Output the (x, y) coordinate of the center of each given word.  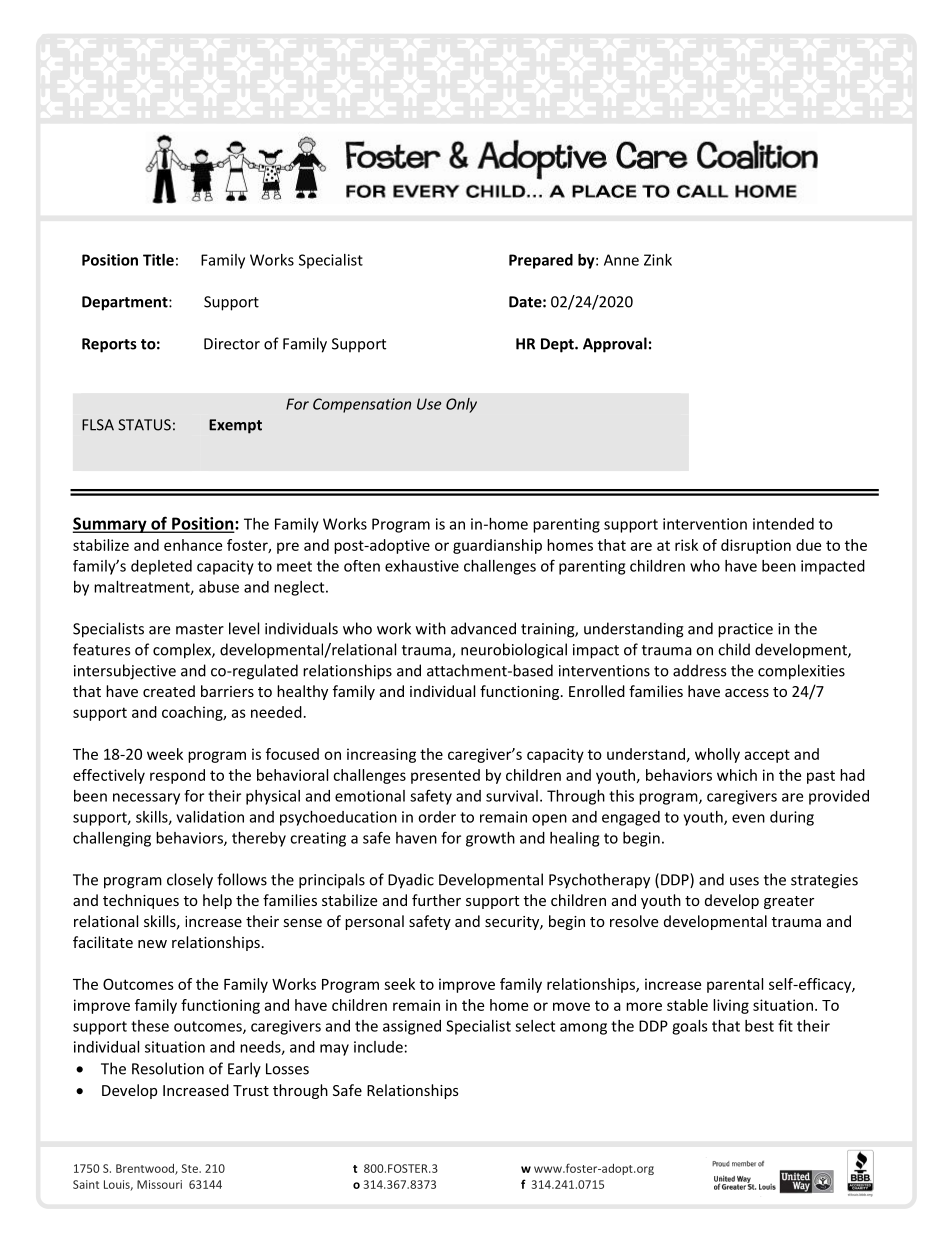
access (747, 693)
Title (158, 260)
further (436, 900)
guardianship (497, 546)
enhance (193, 545)
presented (445, 776)
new (152, 944)
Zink (658, 260)
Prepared (541, 261)
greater (789, 902)
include (378, 1047)
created (169, 691)
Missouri (159, 1184)
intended (783, 524)
